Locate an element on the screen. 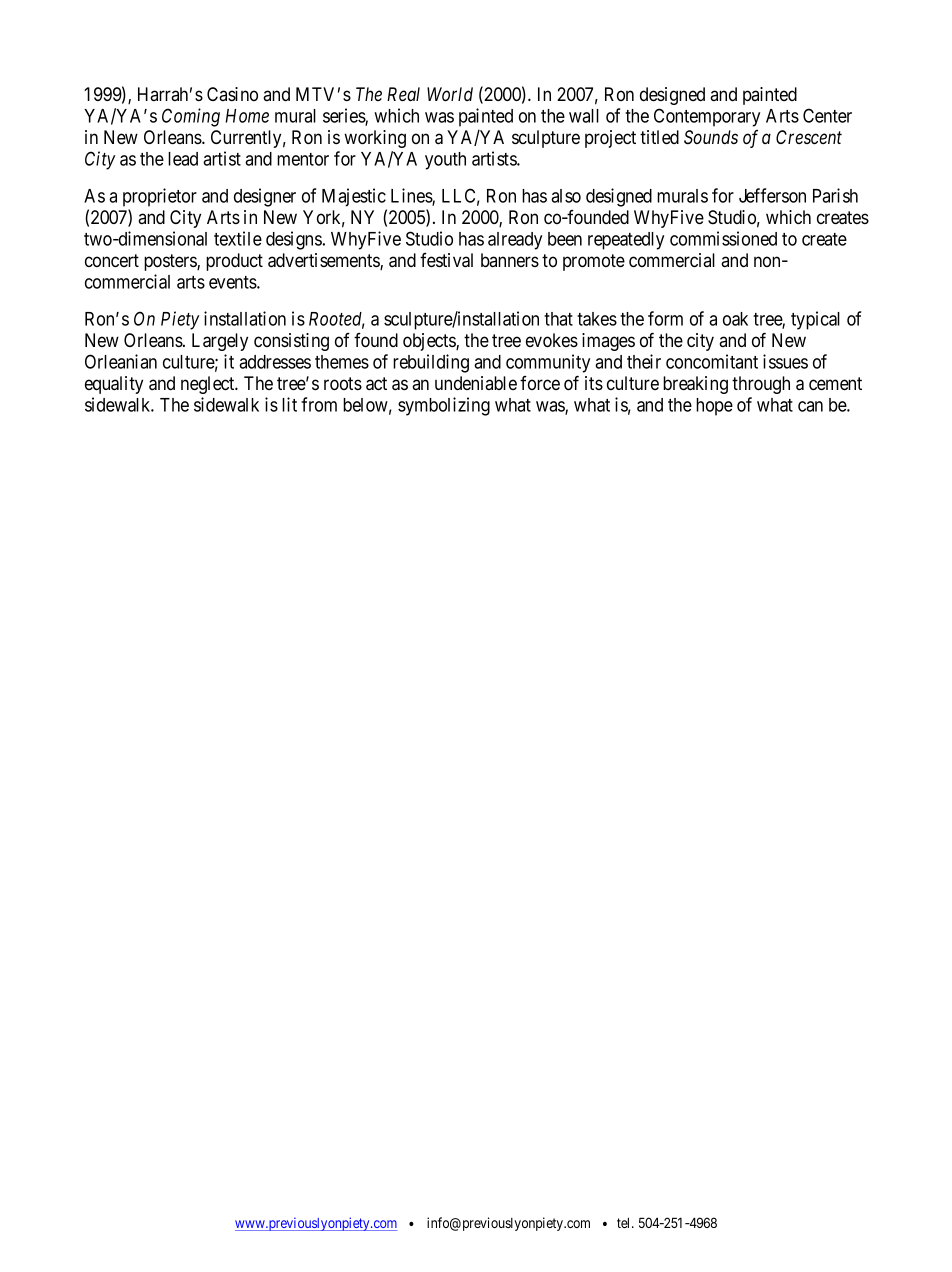 This screenshot has width=952, height=1272. tel is located at coordinates (625, 1223).
